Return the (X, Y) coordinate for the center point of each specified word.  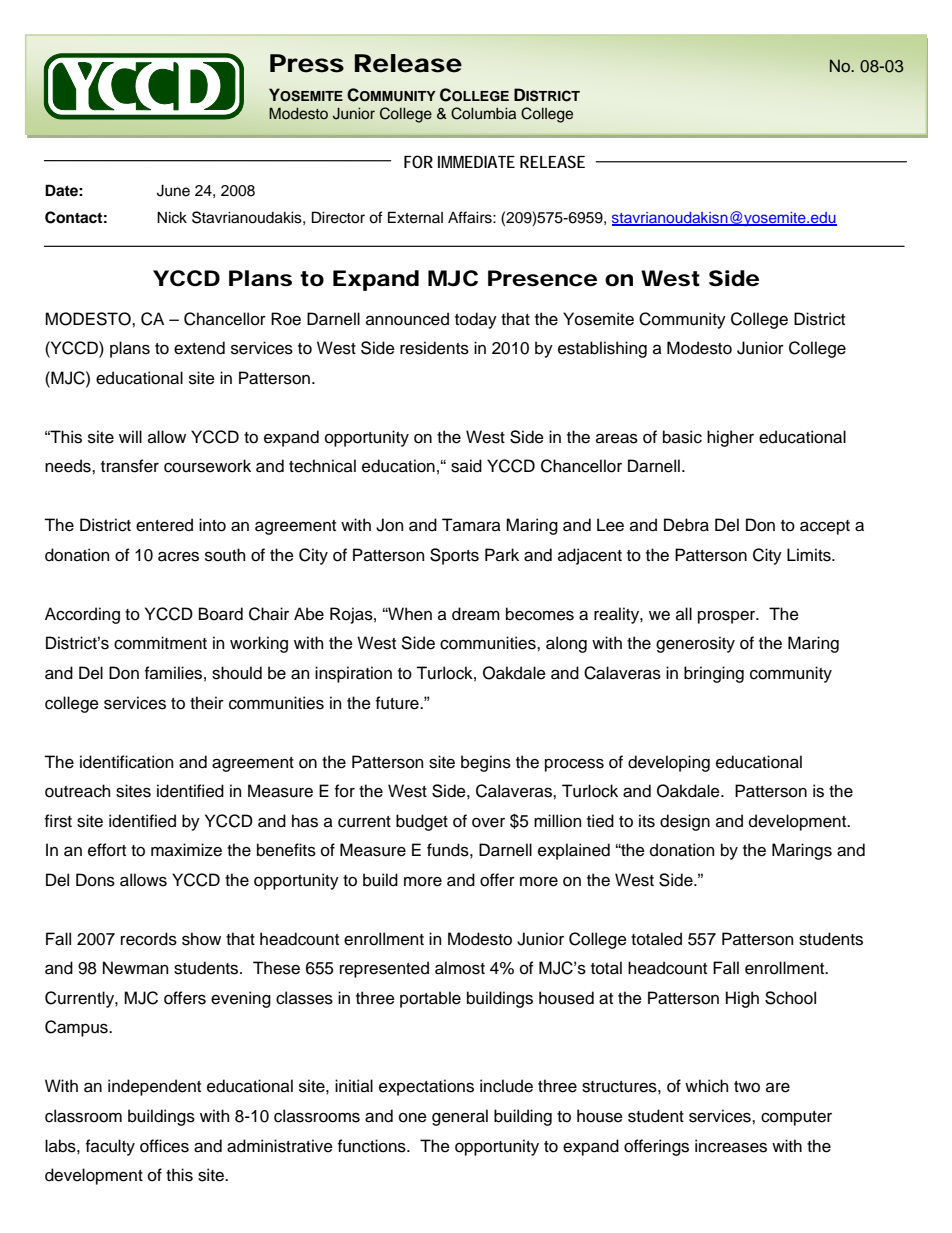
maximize (186, 850)
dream (476, 614)
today (476, 320)
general (460, 1117)
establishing (602, 349)
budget (422, 822)
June (173, 190)
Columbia (483, 113)
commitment (160, 643)
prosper (728, 617)
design (685, 822)
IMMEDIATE (476, 162)
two (747, 1087)
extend (199, 348)
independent (154, 1087)
